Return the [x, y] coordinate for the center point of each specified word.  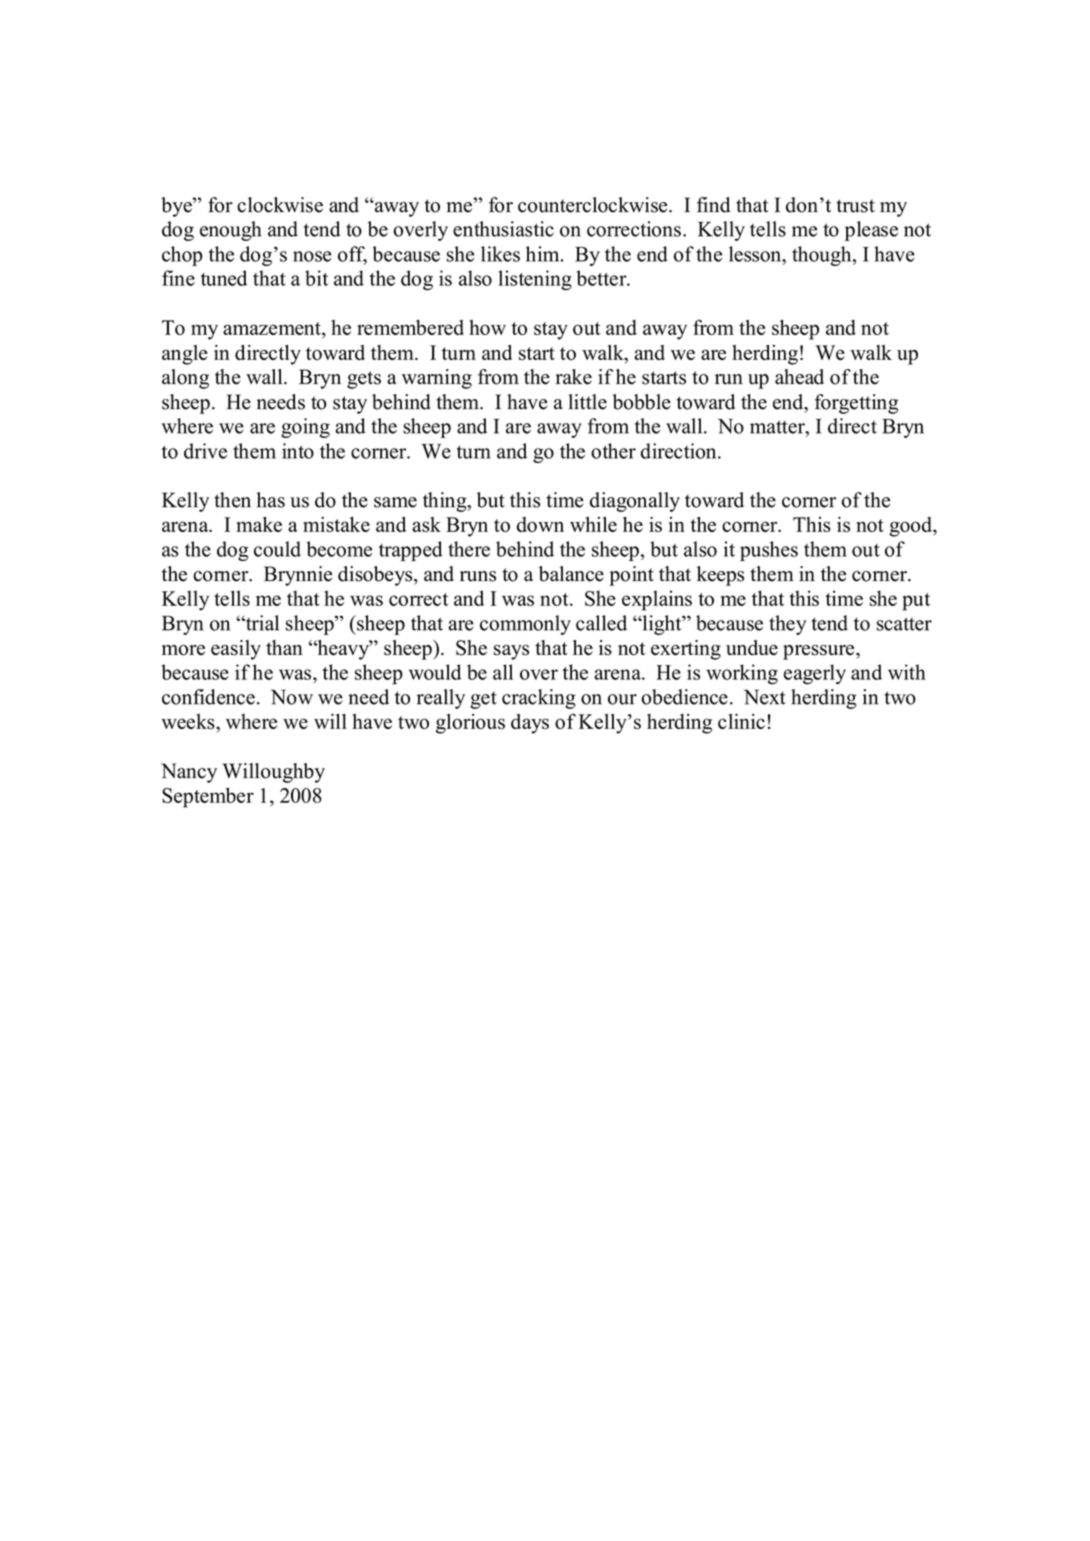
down [540, 524]
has [271, 500]
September [208, 797]
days [530, 724]
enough [230, 231]
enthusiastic [503, 229]
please [871, 231]
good [911, 527]
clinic [741, 721]
